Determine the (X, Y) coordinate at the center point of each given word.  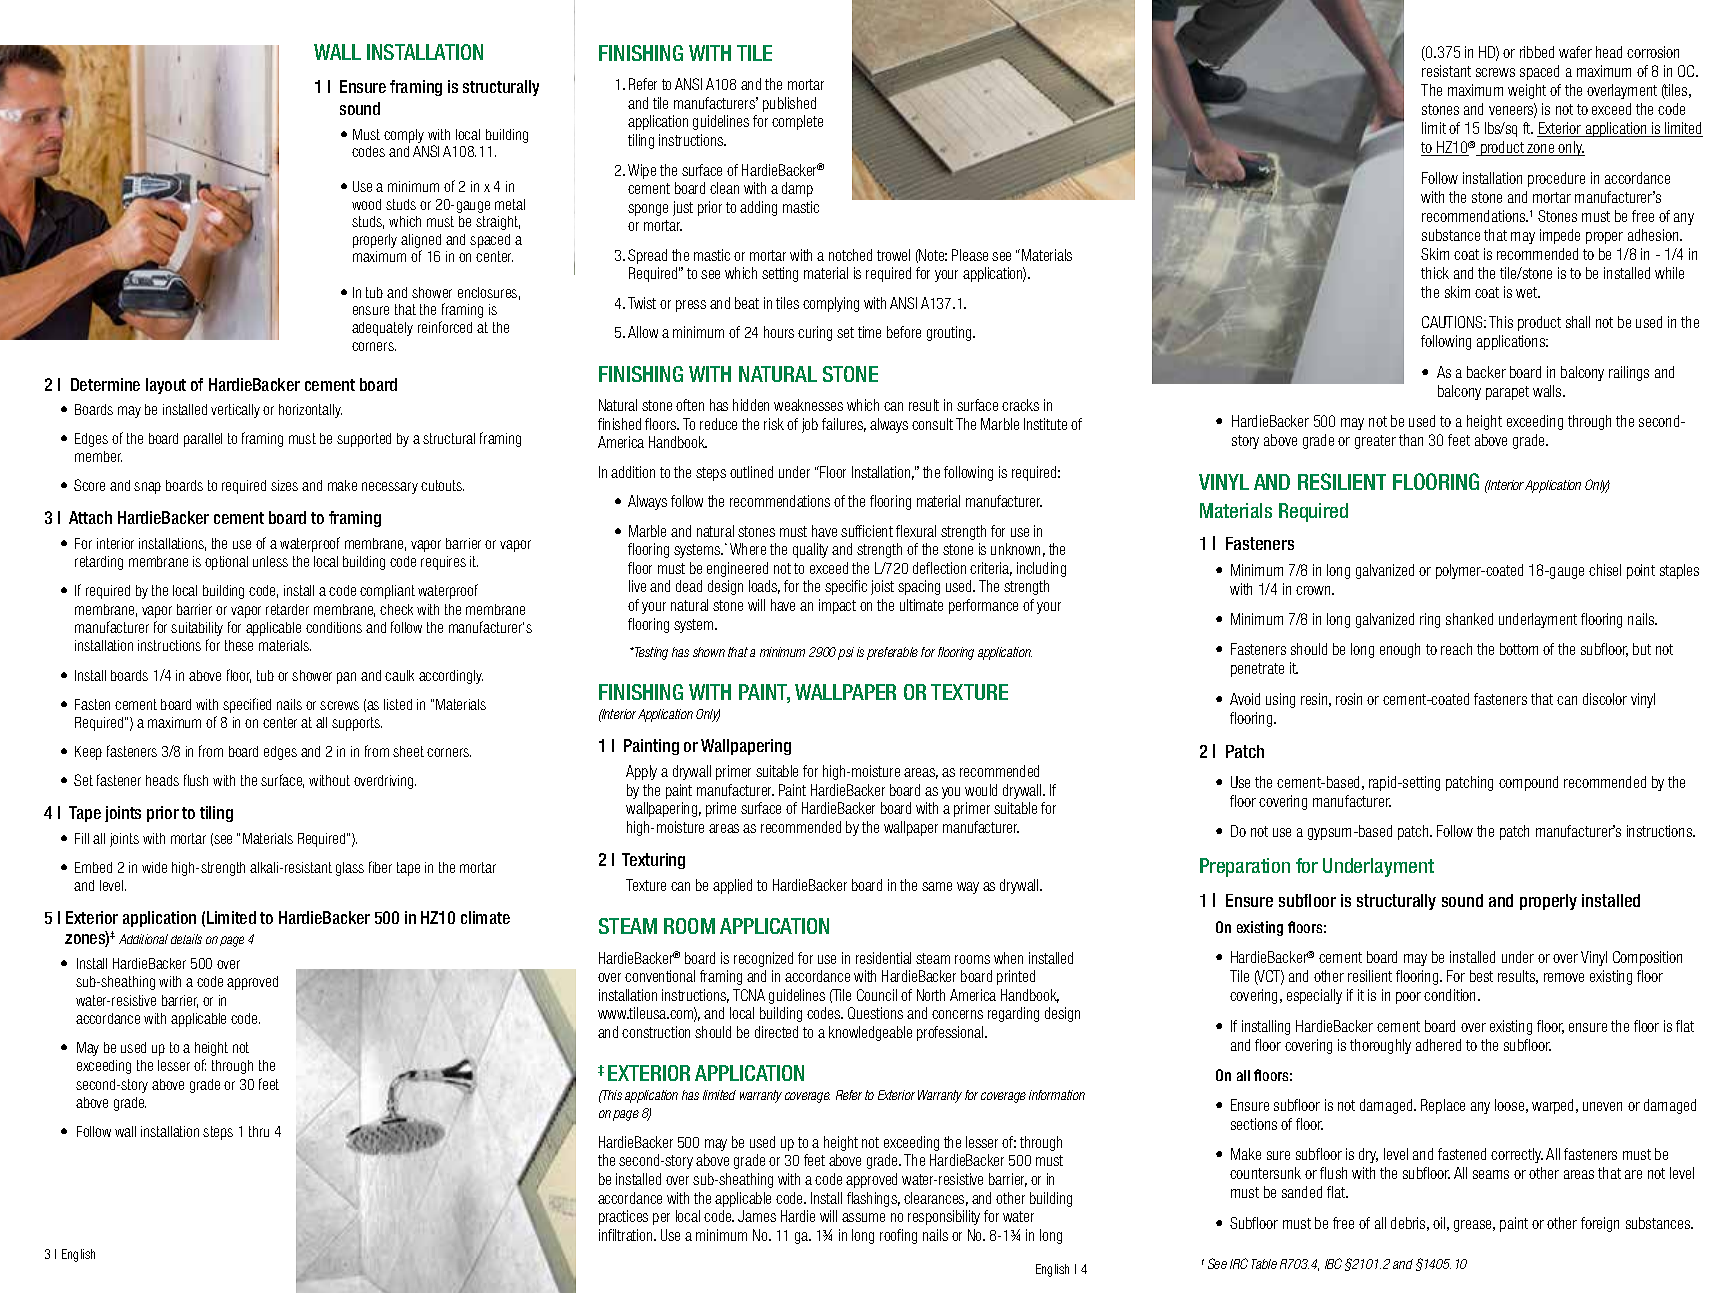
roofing (898, 1236)
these (239, 645)
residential (883, 958)
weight (1527, 91)
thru (259, 1131)
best (1481, 976)
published (789, 104)
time (869, 332)
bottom (1519, 649)
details (186, 939)
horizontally (310, 411)
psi (846, 653)
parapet (1507, 393)
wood (366, 204)
